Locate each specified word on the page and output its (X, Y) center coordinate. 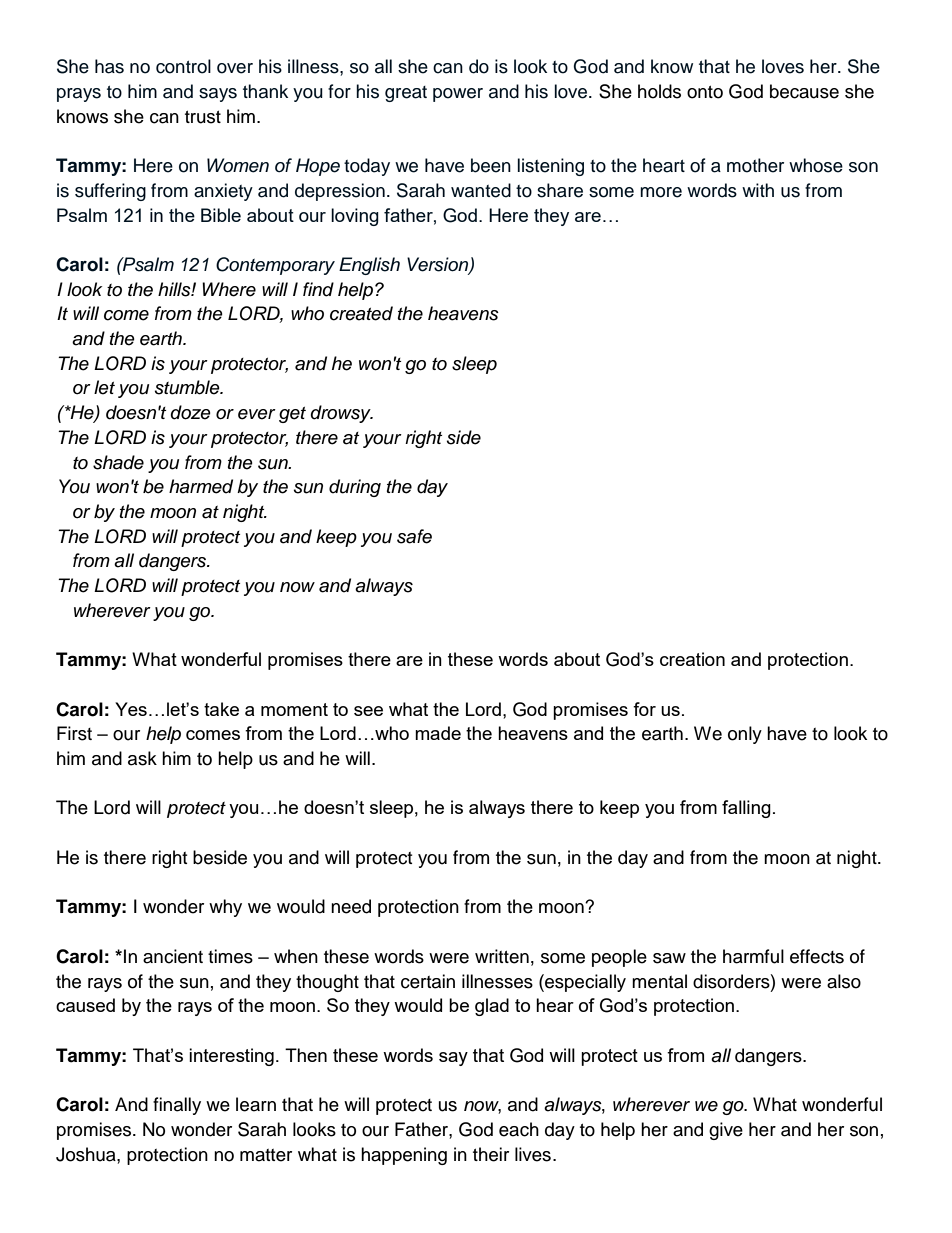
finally (177, 1106)
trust (203, 117)
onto (705, 92)
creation (692, 659)
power (458, 95)
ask (142, 758)
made (438, 733)
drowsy (342, 414)
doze (191, 412)
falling (746, 809)
